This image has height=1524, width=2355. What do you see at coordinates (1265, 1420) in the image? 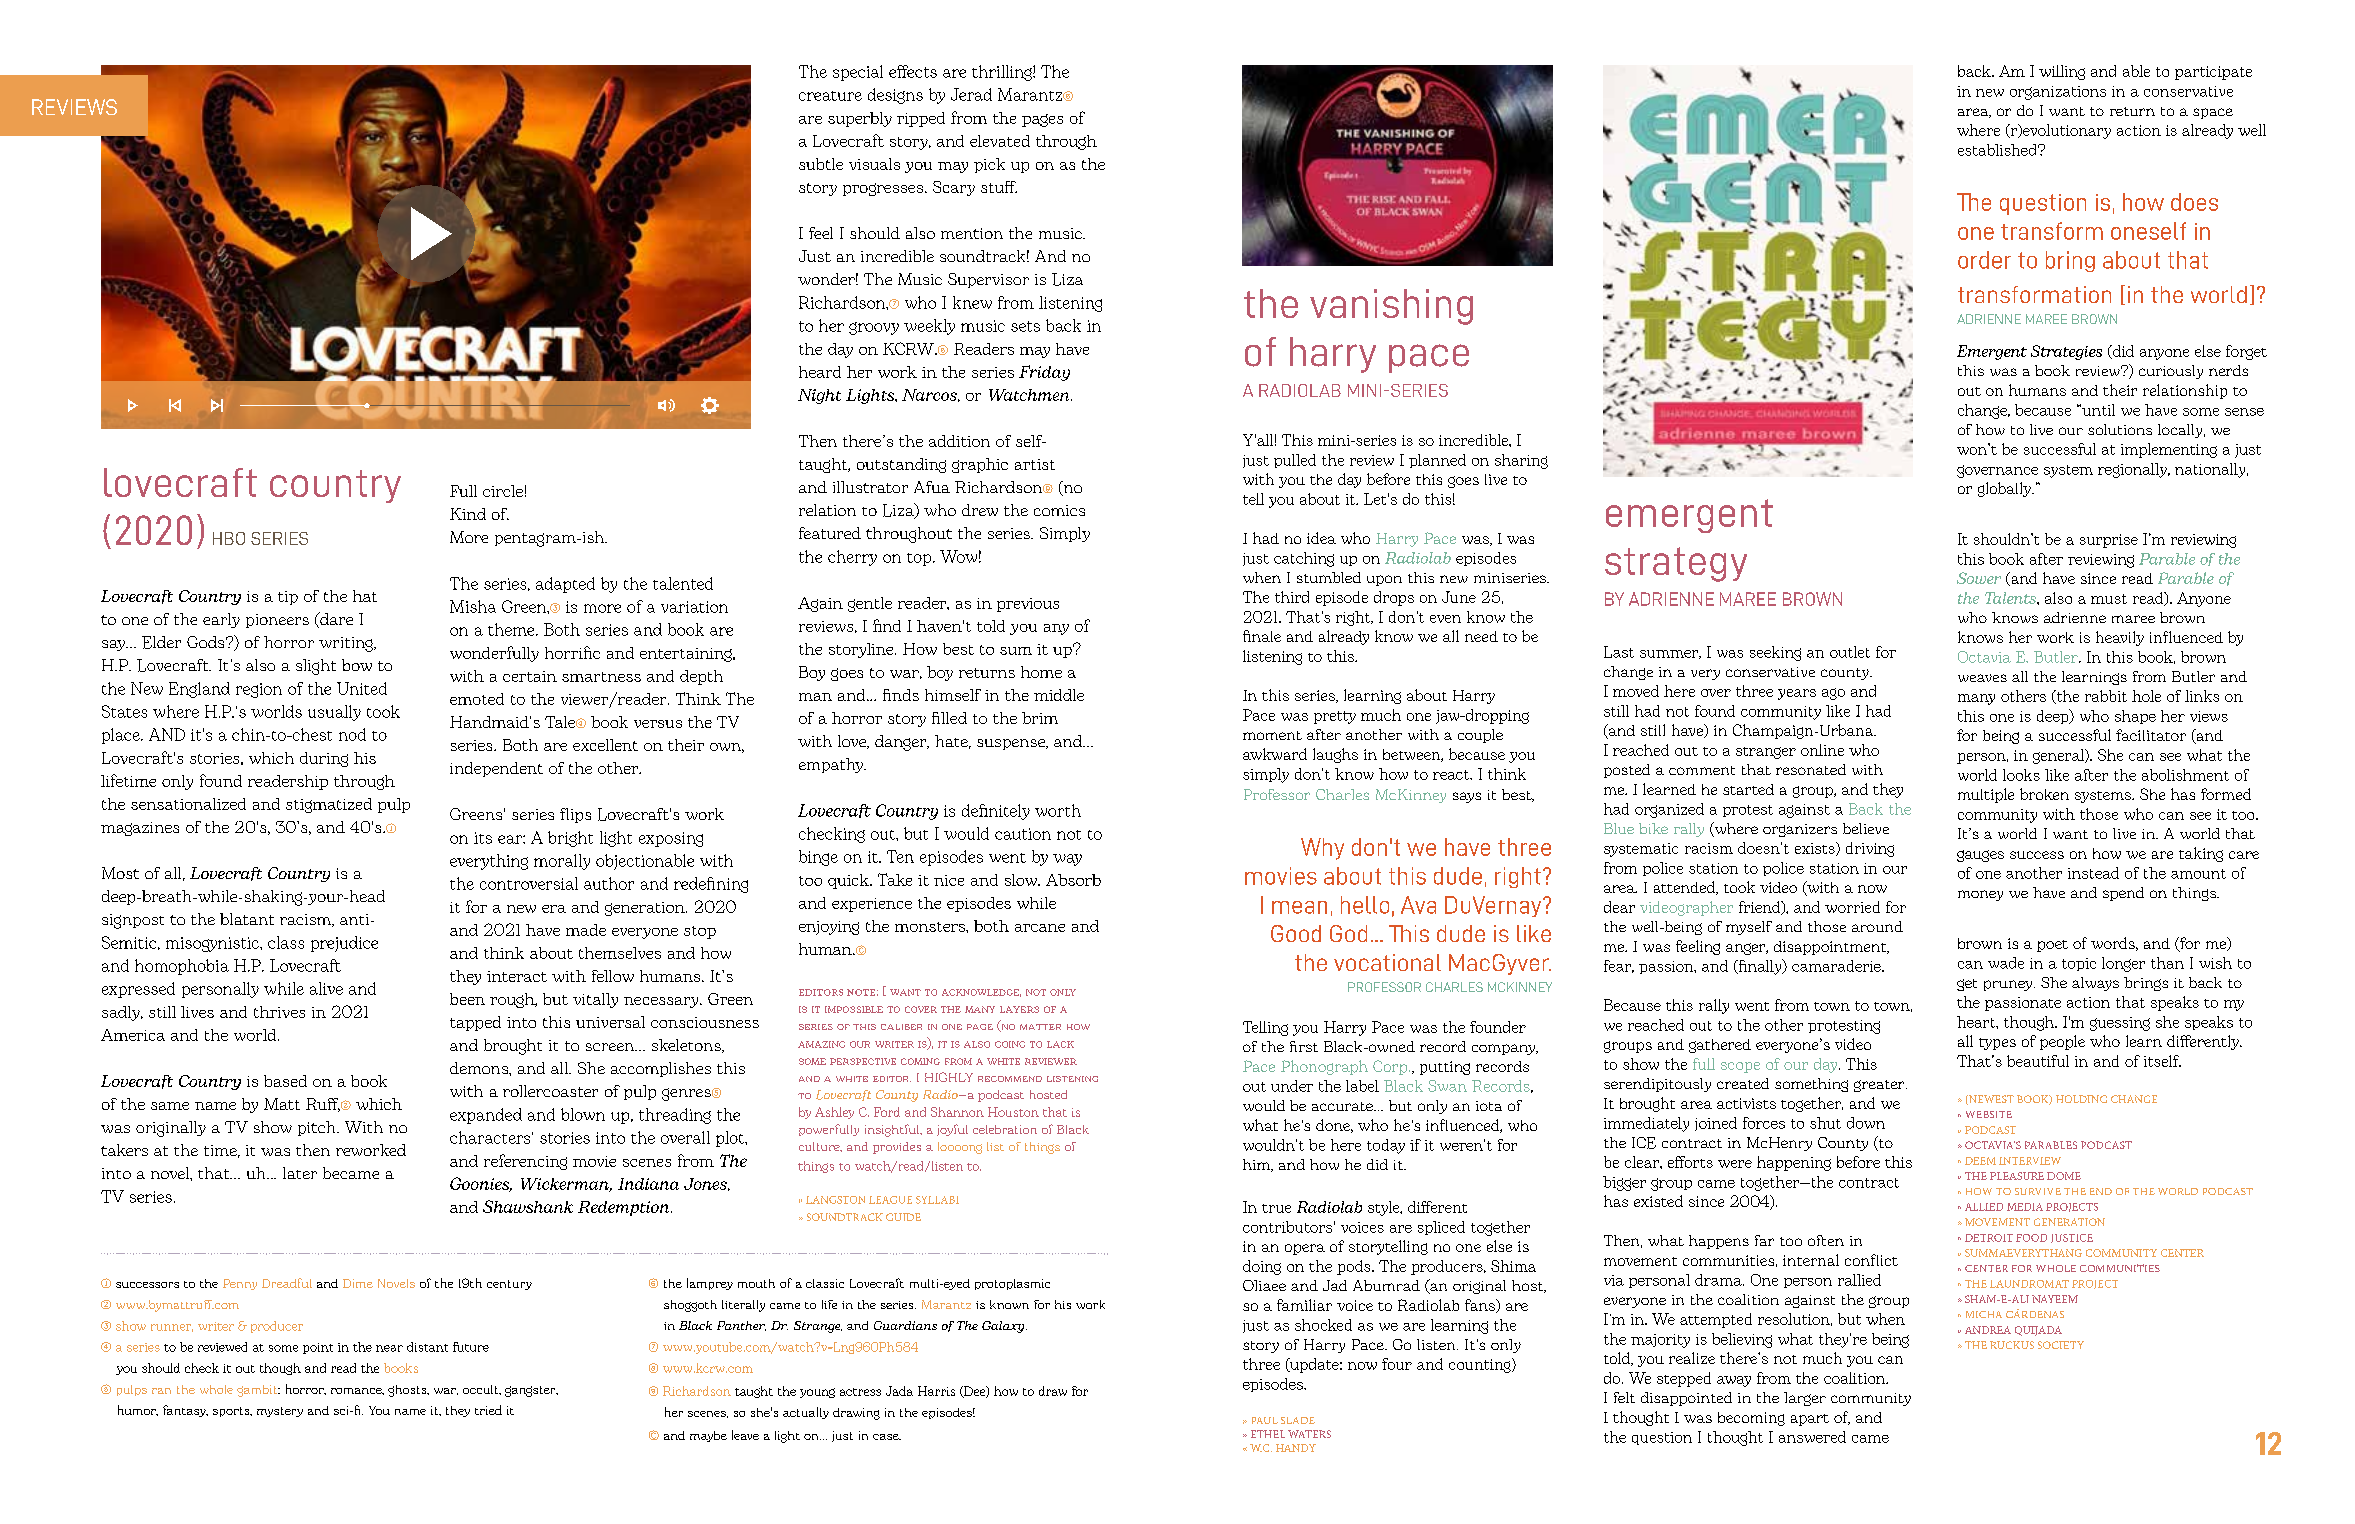
I see `PAUL` at bounding box center [1265, 1420].
